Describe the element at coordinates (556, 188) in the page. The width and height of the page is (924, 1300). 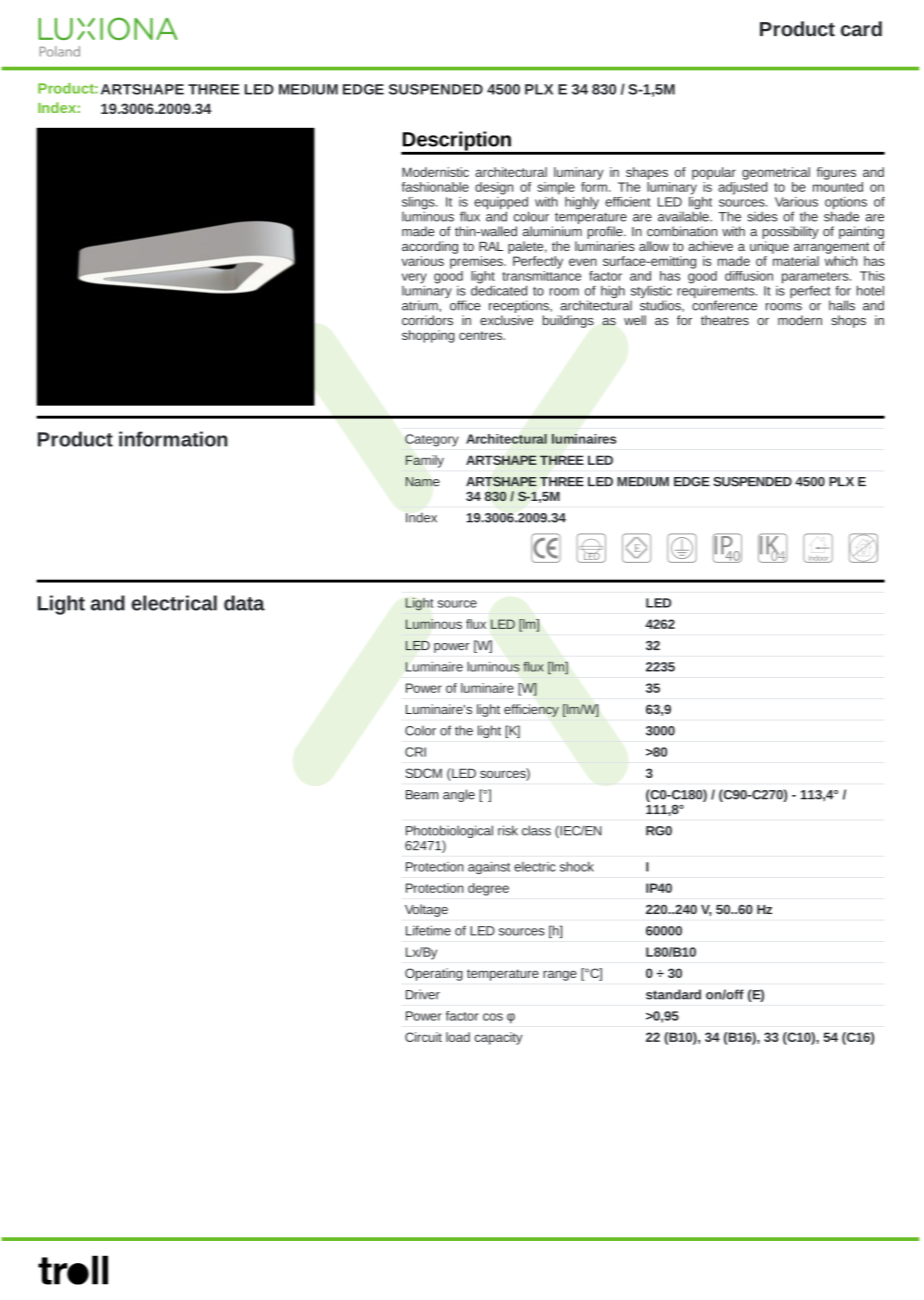
I see `simple` at that location.
